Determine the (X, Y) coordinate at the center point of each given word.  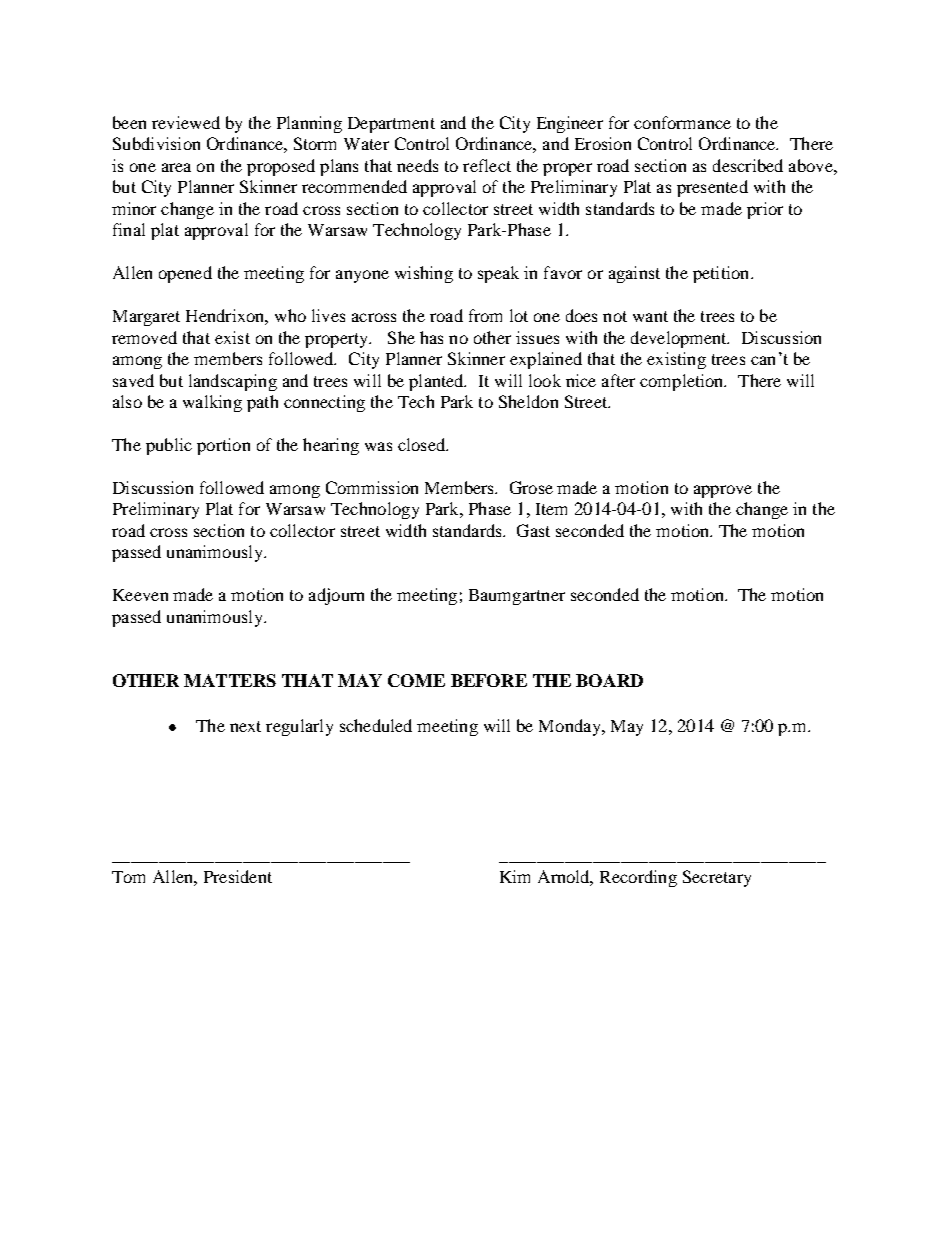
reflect (487, 165)
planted (437, 382)
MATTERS (230, 680)
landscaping (233, 382)
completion (683, 382)
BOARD (609, 680)
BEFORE (489, 680)
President (238, 876)
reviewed (186, 122)
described (748, 165)
